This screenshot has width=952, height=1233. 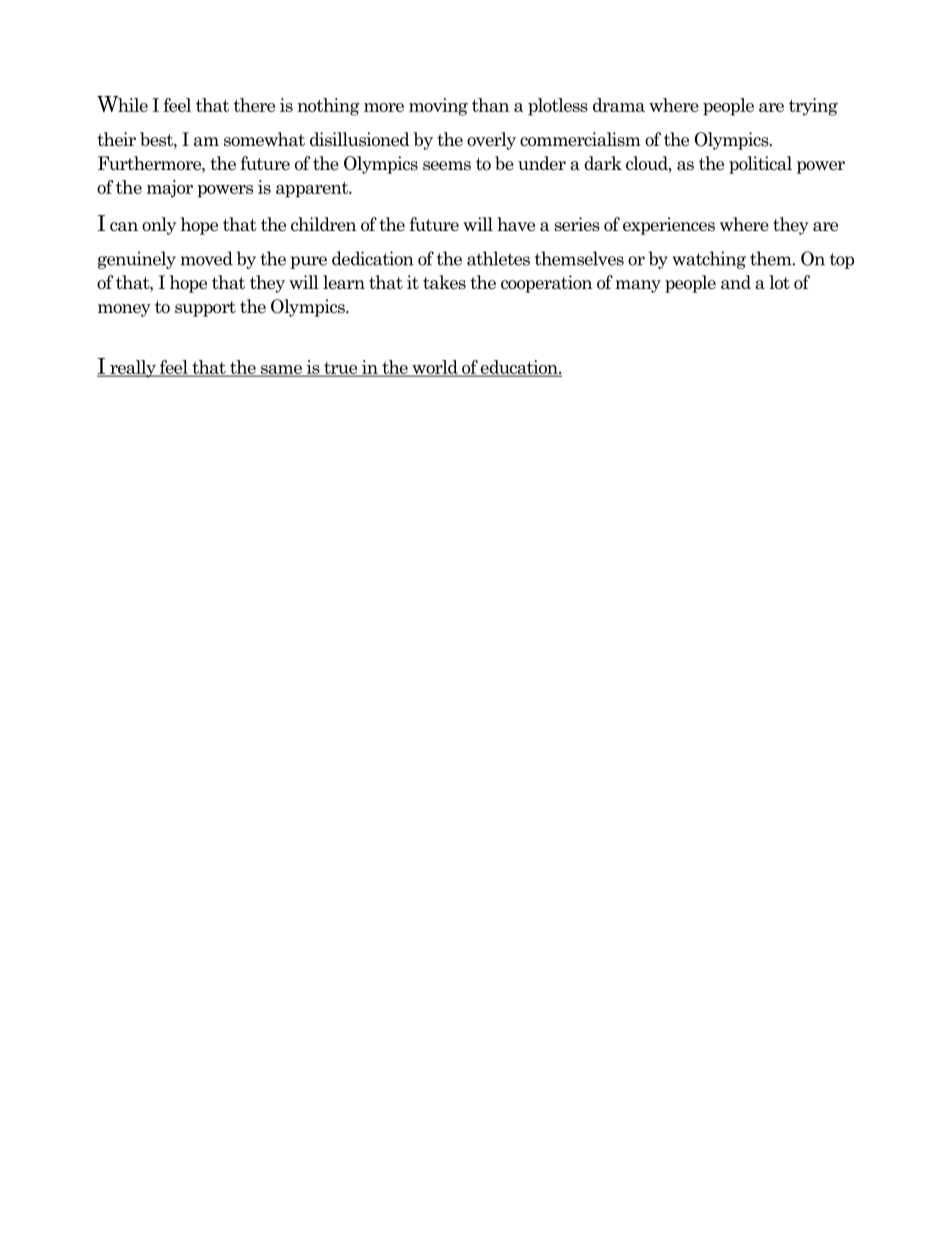 I want to click on true, so click(x=341, y=369).
